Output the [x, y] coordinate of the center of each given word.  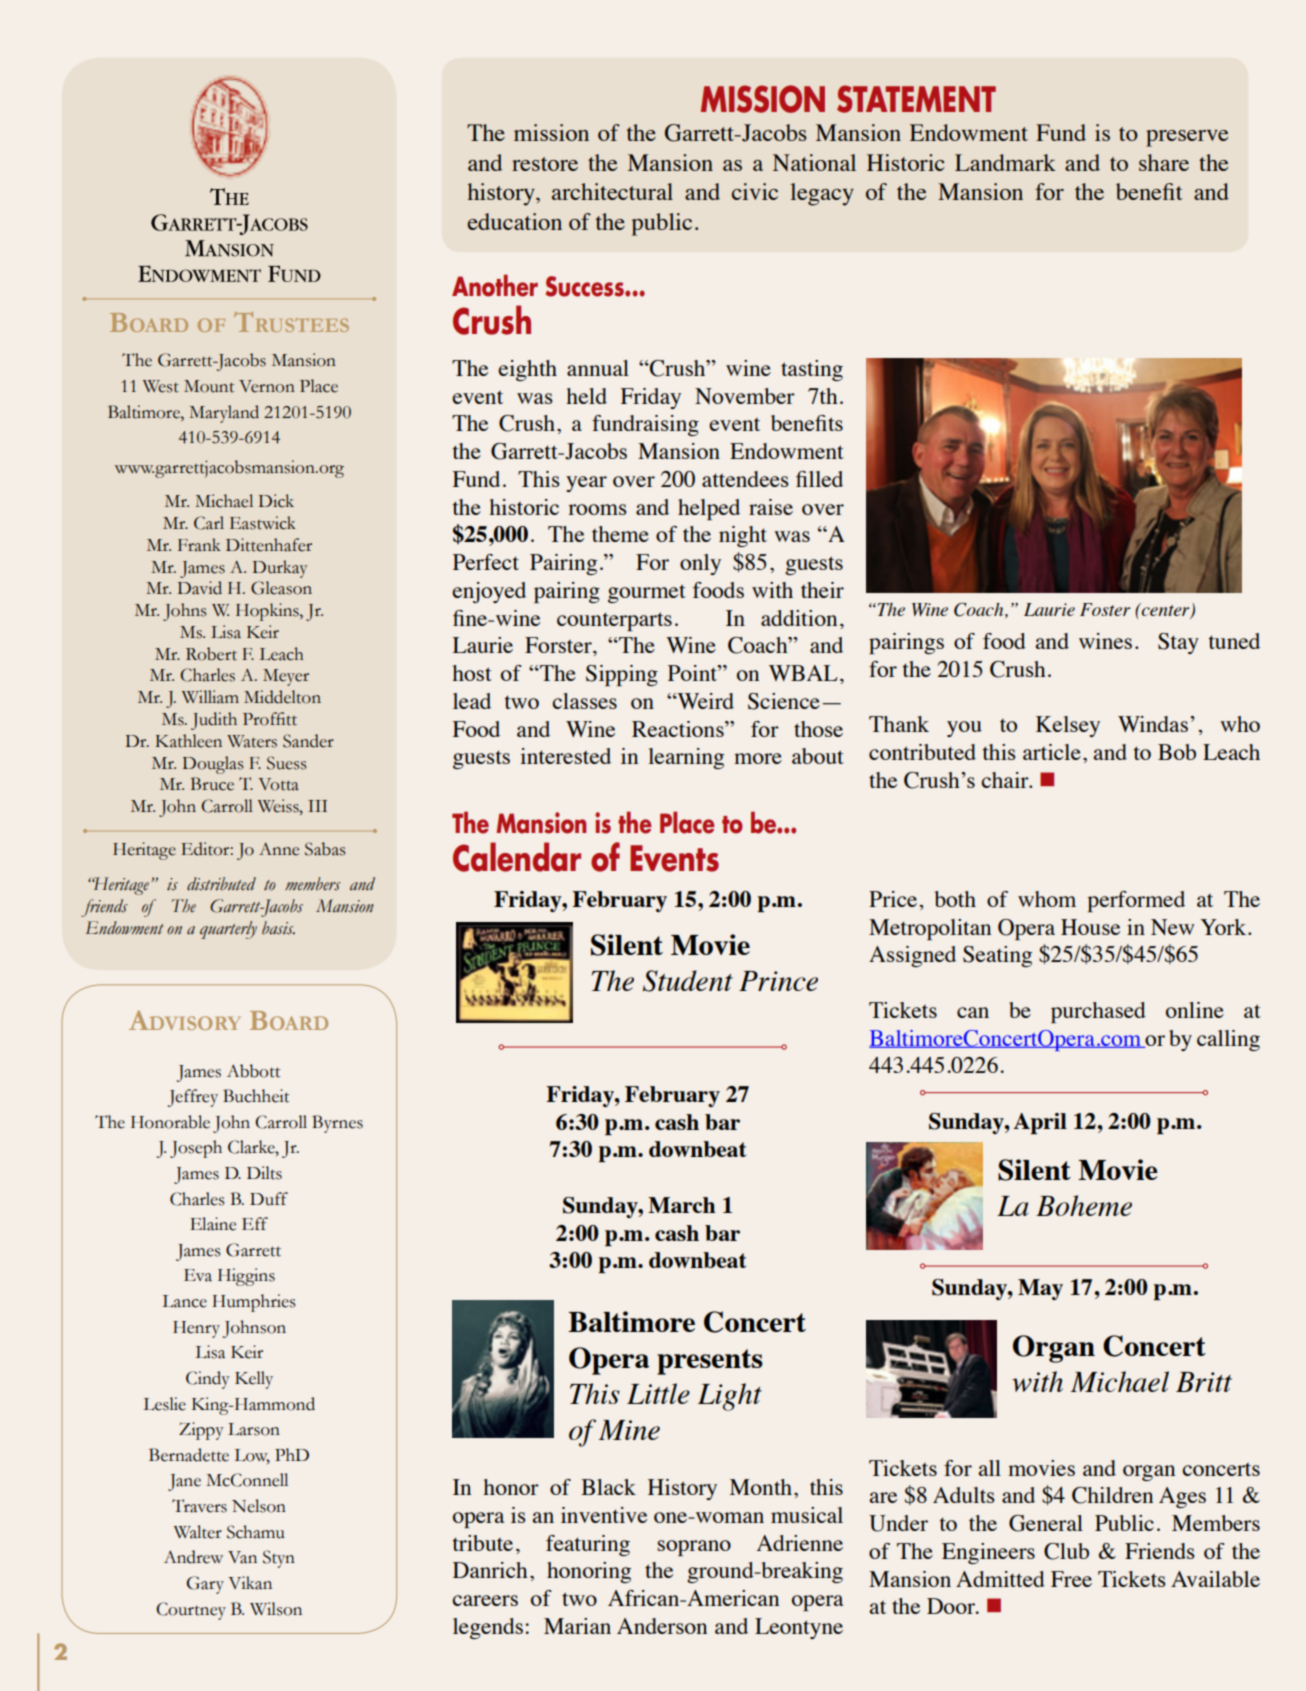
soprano [694, 1548]
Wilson [276, 1609]
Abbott [253, 1071]
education [514, 221]
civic [755, 191]
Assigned [912, 956]
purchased [1098, 1012]
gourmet [647, 593]
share [1164, 162]
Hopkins [268, 612]
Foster [1105, 609]
